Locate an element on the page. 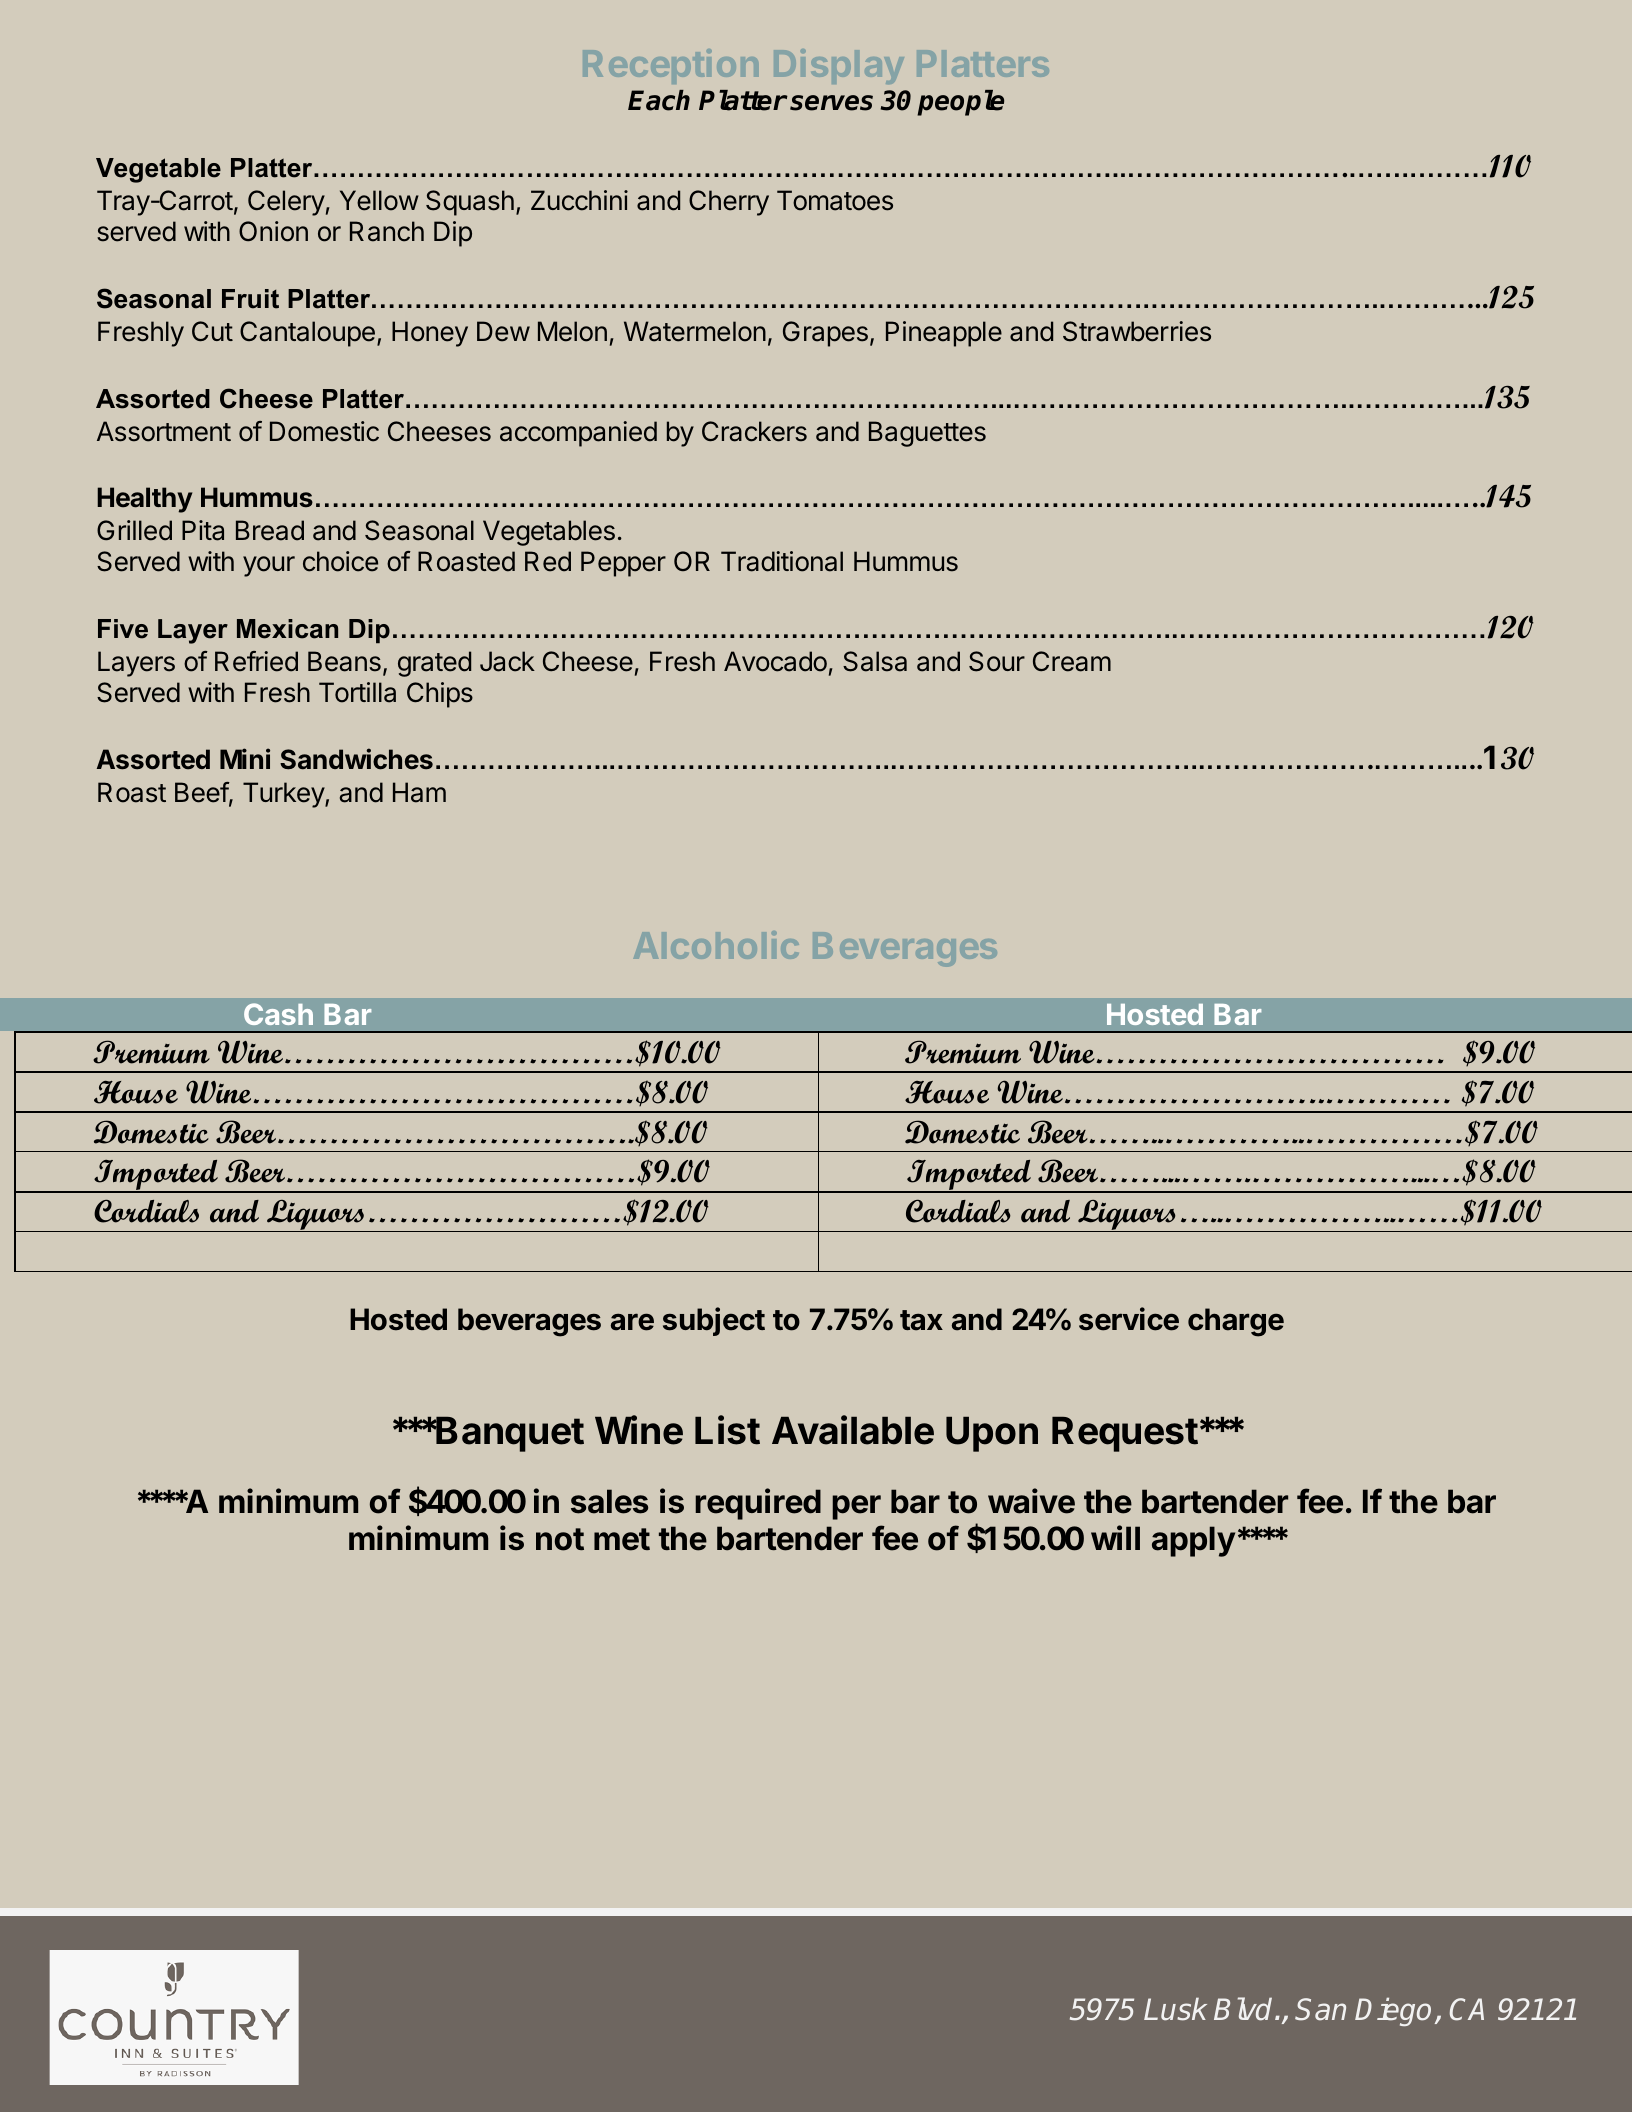 This image has height=2112, width=1632. Traditional is located at coordinates (782, 561).
